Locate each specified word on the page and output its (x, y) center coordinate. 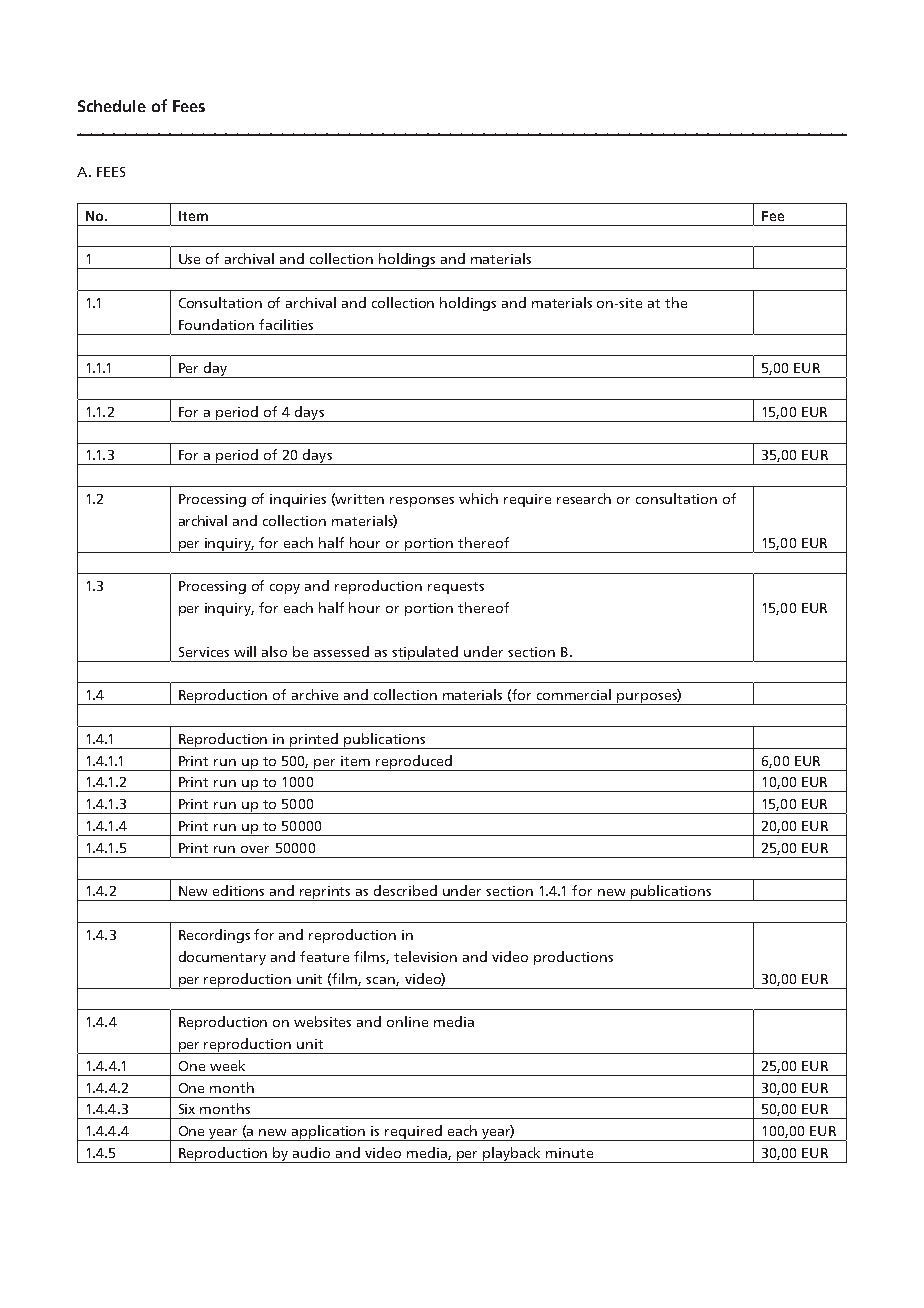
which (478, 498)
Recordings (214, 936)
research (584, 498)
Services (204, 652)
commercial (574, 694)
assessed (341, 651)
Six (187, 1109)
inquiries (298, 500)
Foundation (216, 324)
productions (573, 958)
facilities (286, 324)
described (405, 890)
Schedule (112, 106)
